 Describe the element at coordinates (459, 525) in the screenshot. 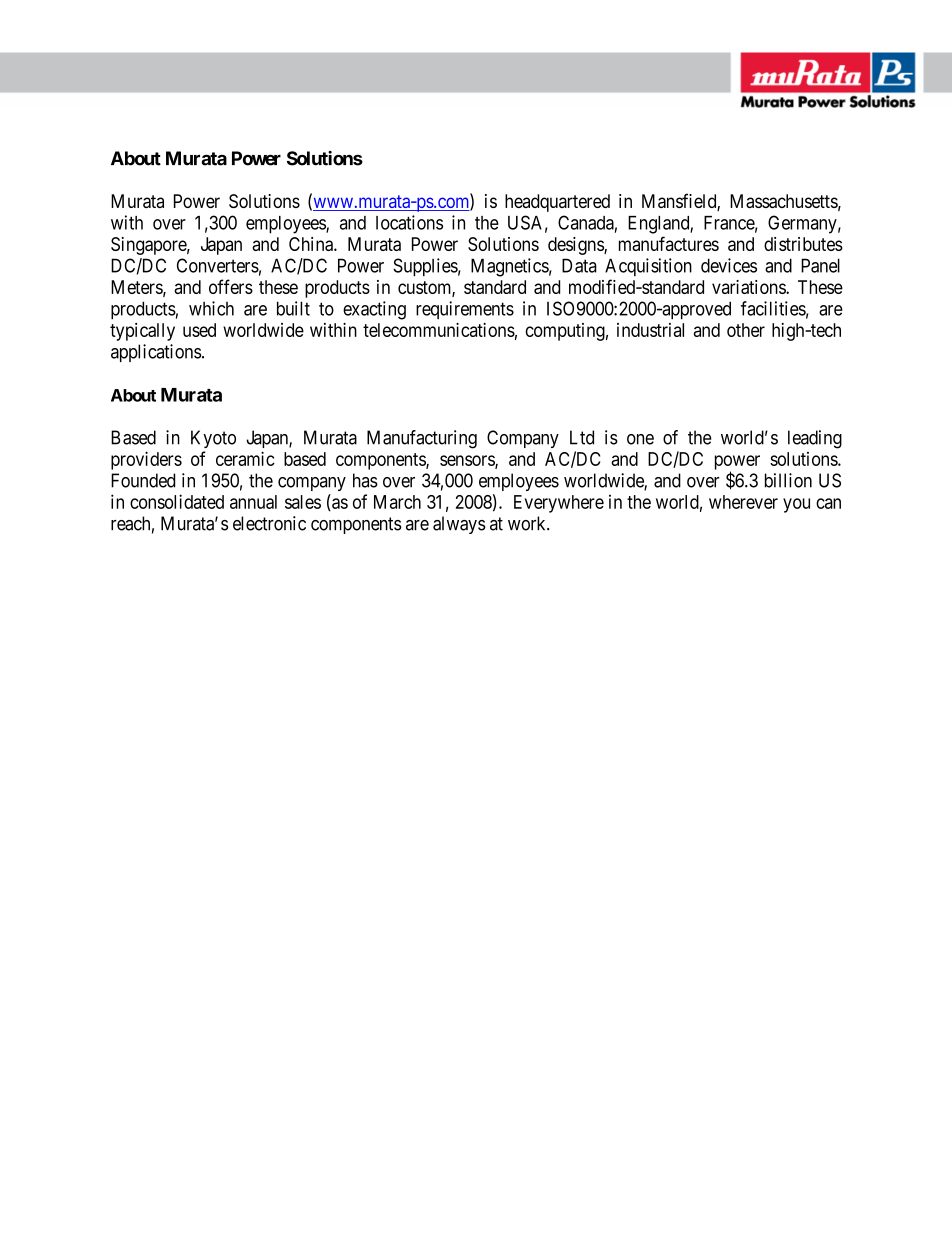

I see `always` at that location.
